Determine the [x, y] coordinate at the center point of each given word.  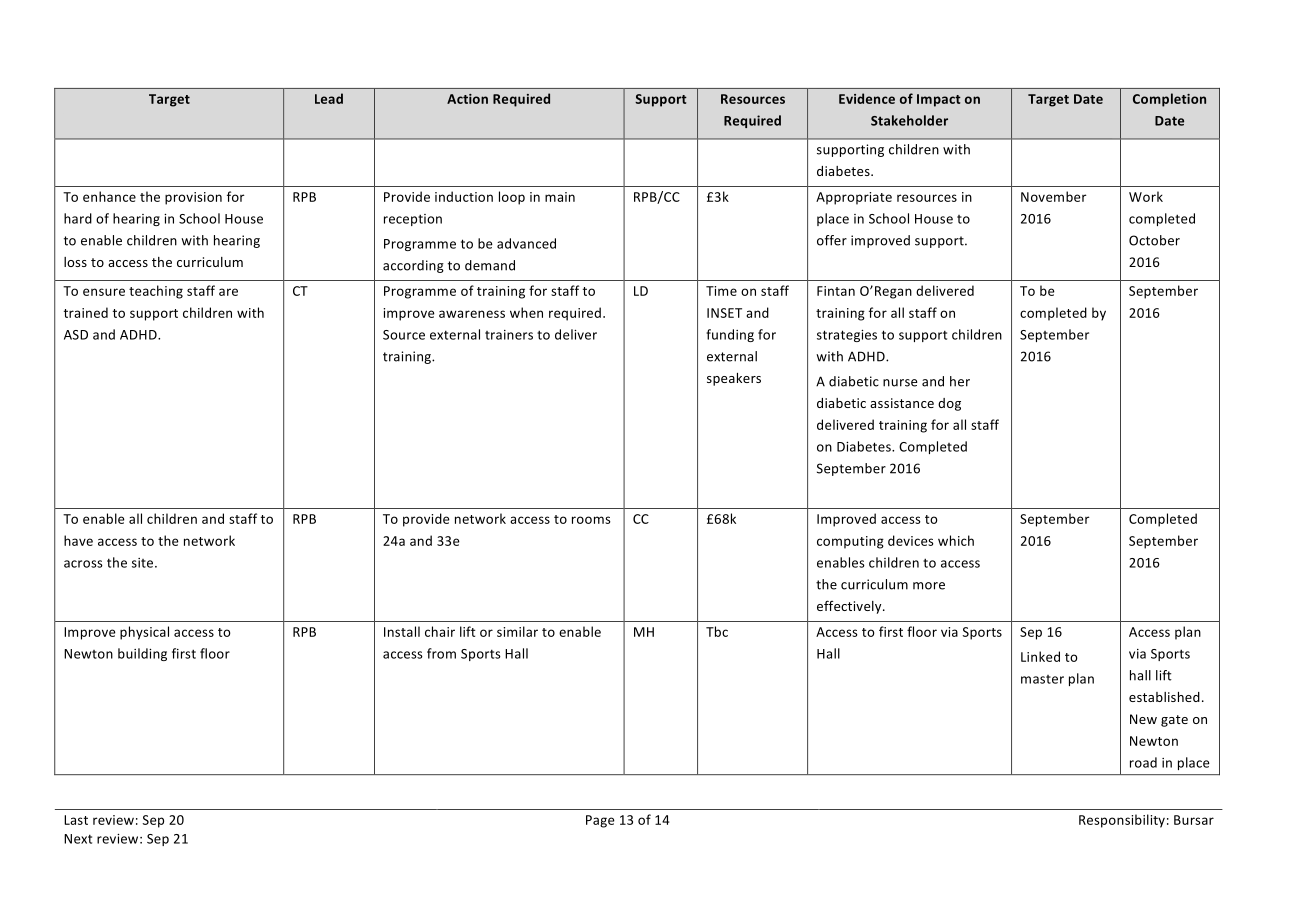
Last [76, 820]
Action [467, 99]
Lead [329, 98]
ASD [76, 335]
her [960, 381]
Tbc [717, 631]
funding [730, 335]
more [929, 586]
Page [600, 821]
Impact [939, 100]
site [144, 563]
